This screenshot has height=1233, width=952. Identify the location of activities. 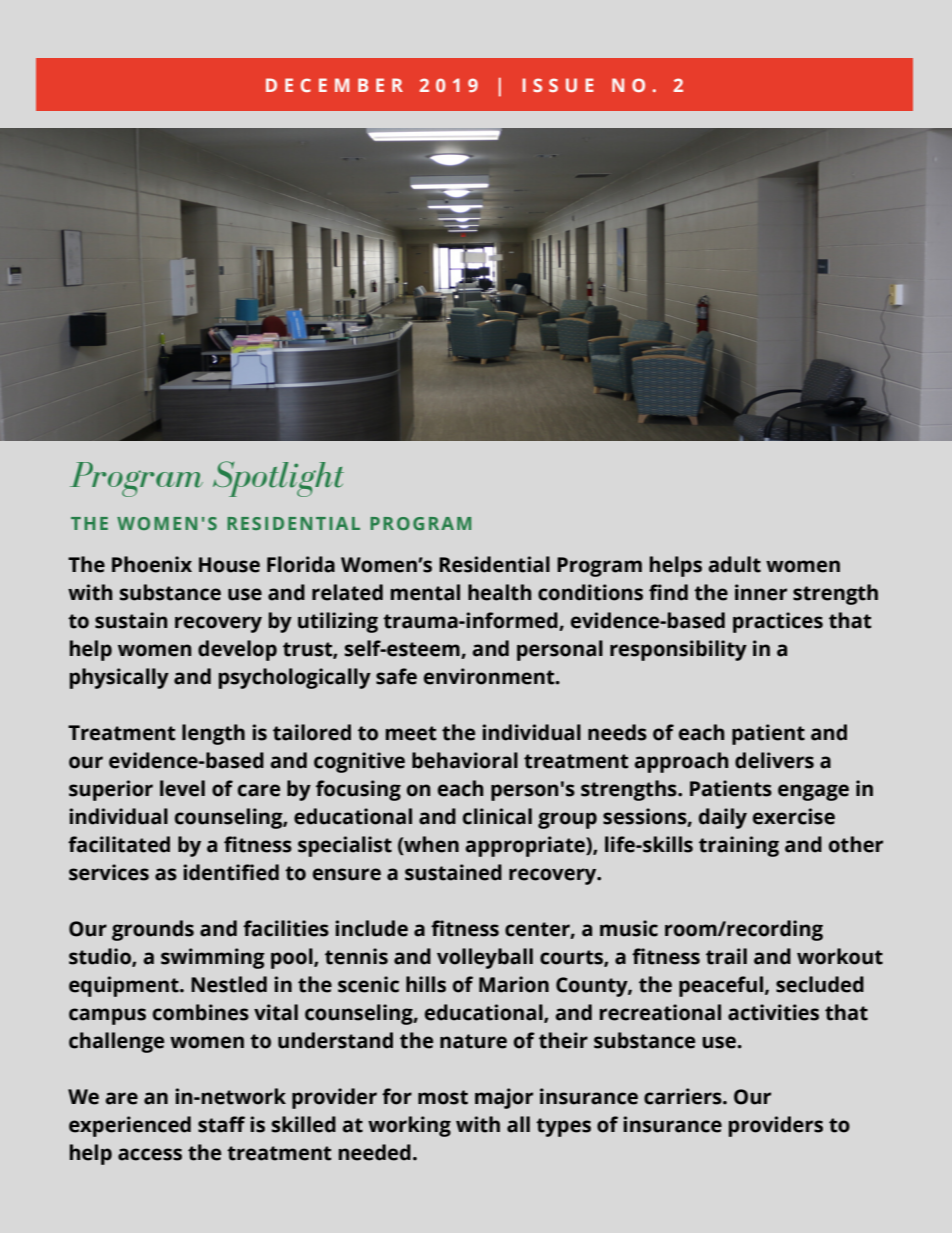
(773, 1012).
